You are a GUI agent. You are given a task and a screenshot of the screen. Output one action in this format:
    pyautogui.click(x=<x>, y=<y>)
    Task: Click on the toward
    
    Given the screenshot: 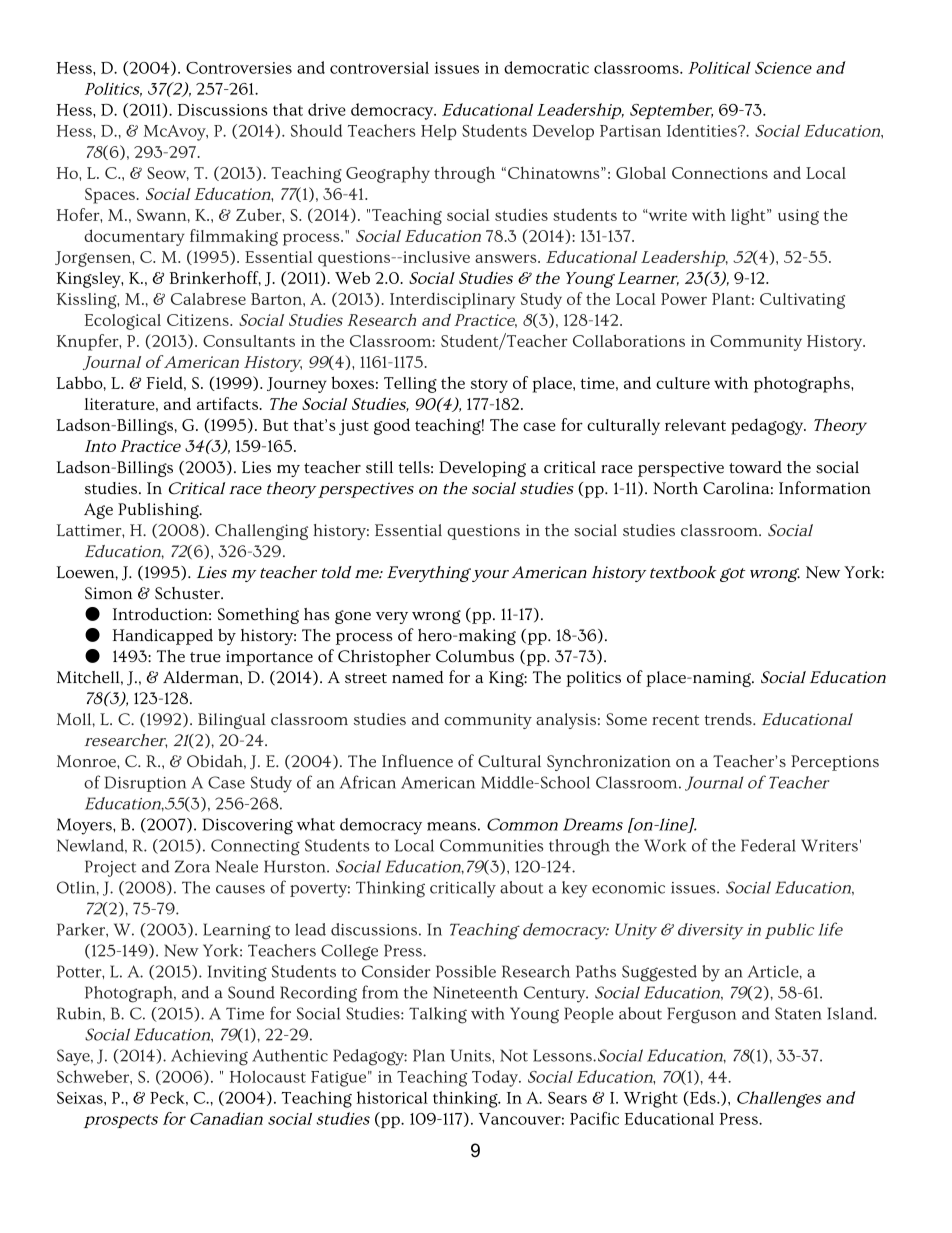 What is the action you would take?
    pyautogui.click(x=755, y=467)
